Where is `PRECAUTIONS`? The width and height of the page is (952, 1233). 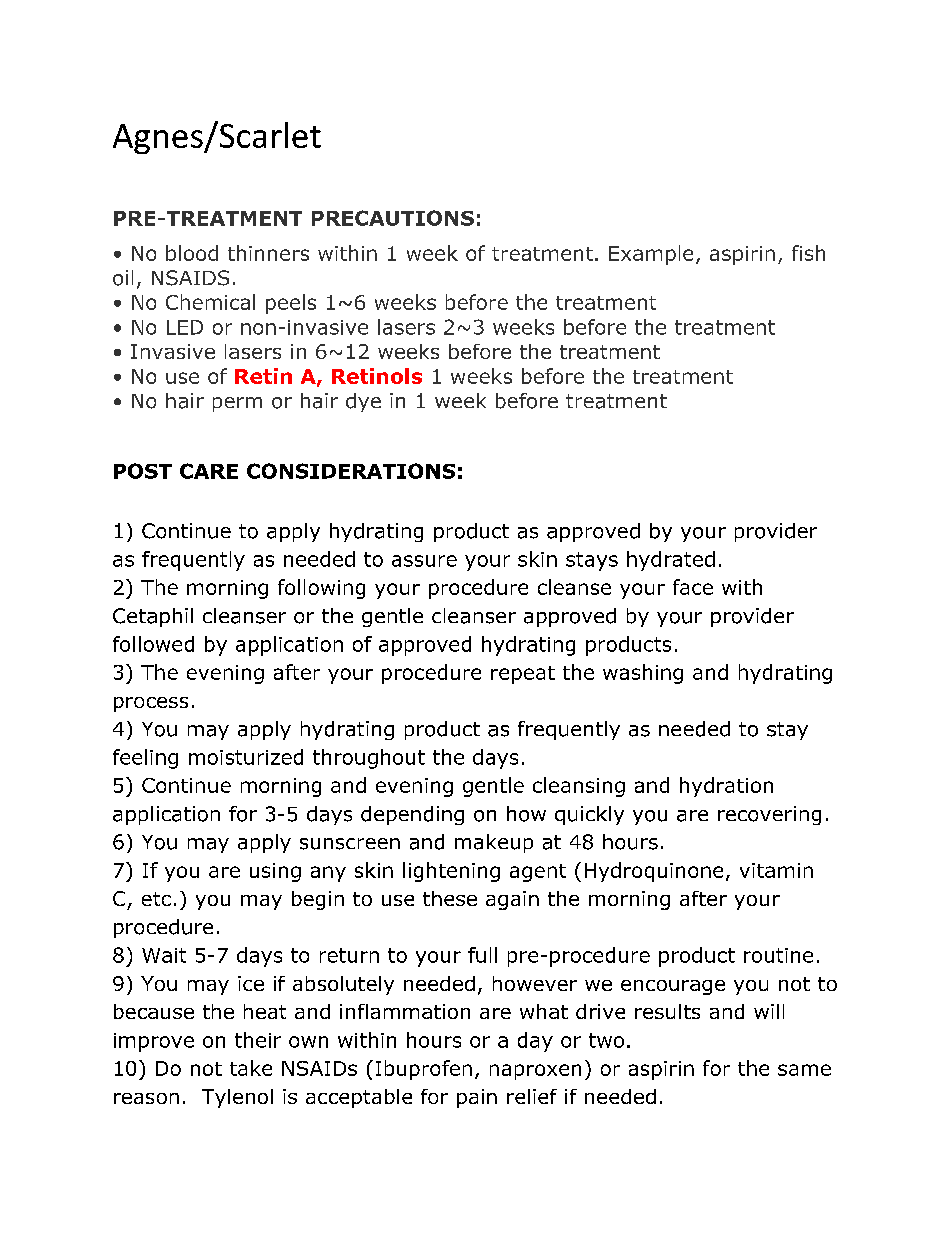
PRECAUTIONS is located at coordinates (393, 218).
